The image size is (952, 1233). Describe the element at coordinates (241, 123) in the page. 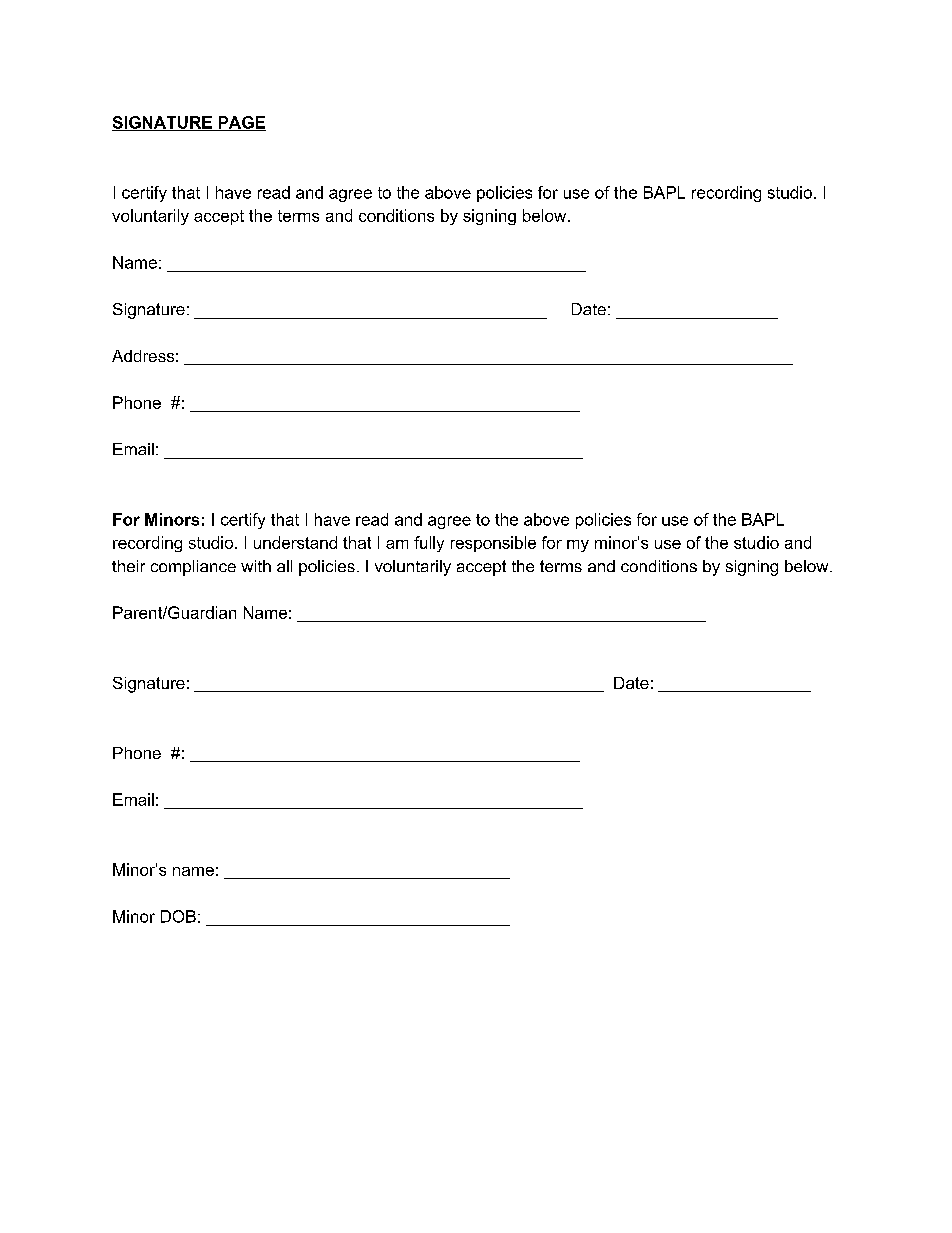

I see `PAGE` at that location.
